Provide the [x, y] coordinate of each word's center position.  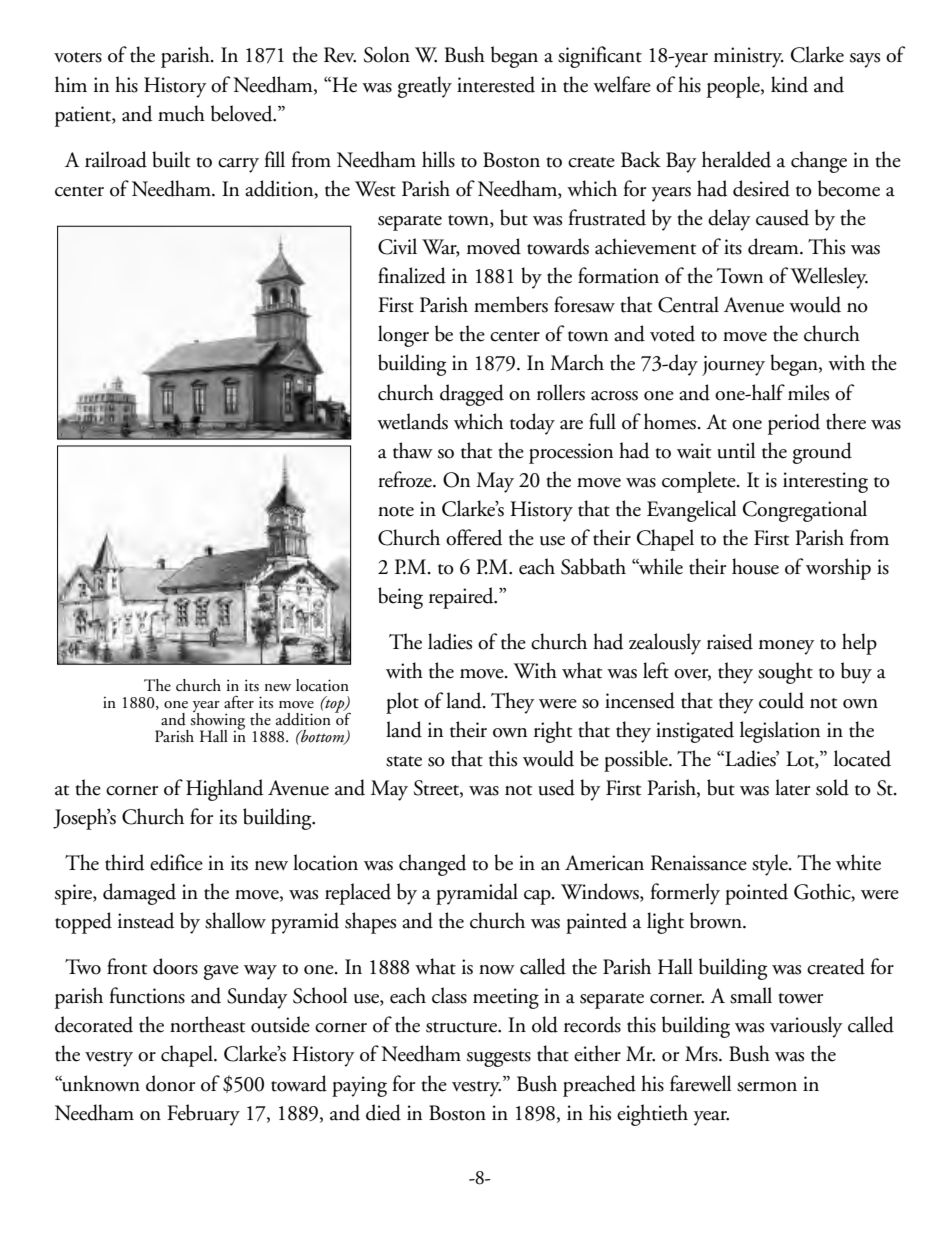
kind [789, 84]
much [181, 113]
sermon [767, 1087]
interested [496, 84]
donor [170, 1083]
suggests [499, 1059]
